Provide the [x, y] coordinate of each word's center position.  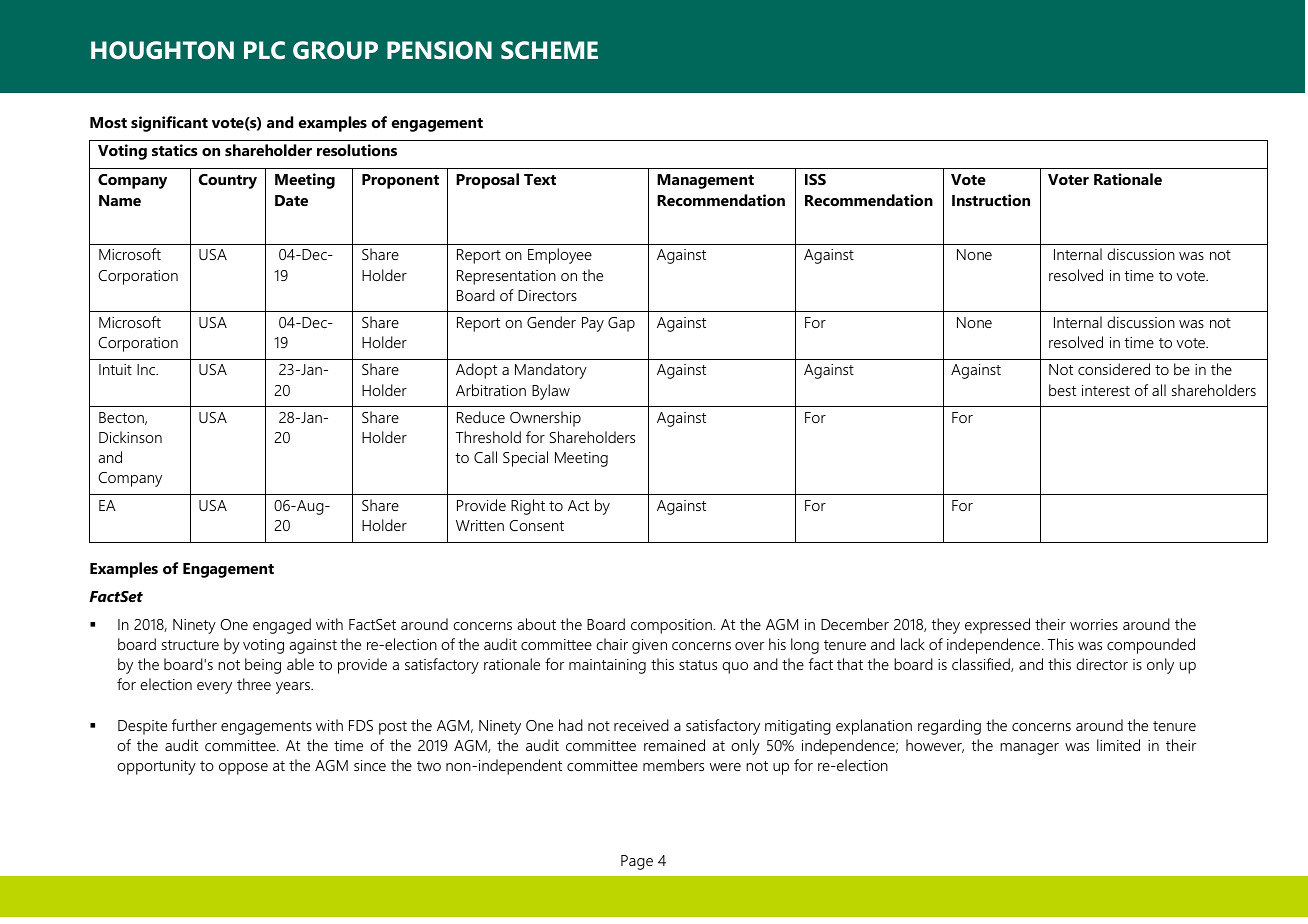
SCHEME [549, 50]
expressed [997, 626]
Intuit [115, 369]
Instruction [991, 200]
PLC [264, 50]
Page [637, 862]
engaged [282, 626]
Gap [621, 324]
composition [671, 626]
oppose [243, 769]
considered [1114, 369]
